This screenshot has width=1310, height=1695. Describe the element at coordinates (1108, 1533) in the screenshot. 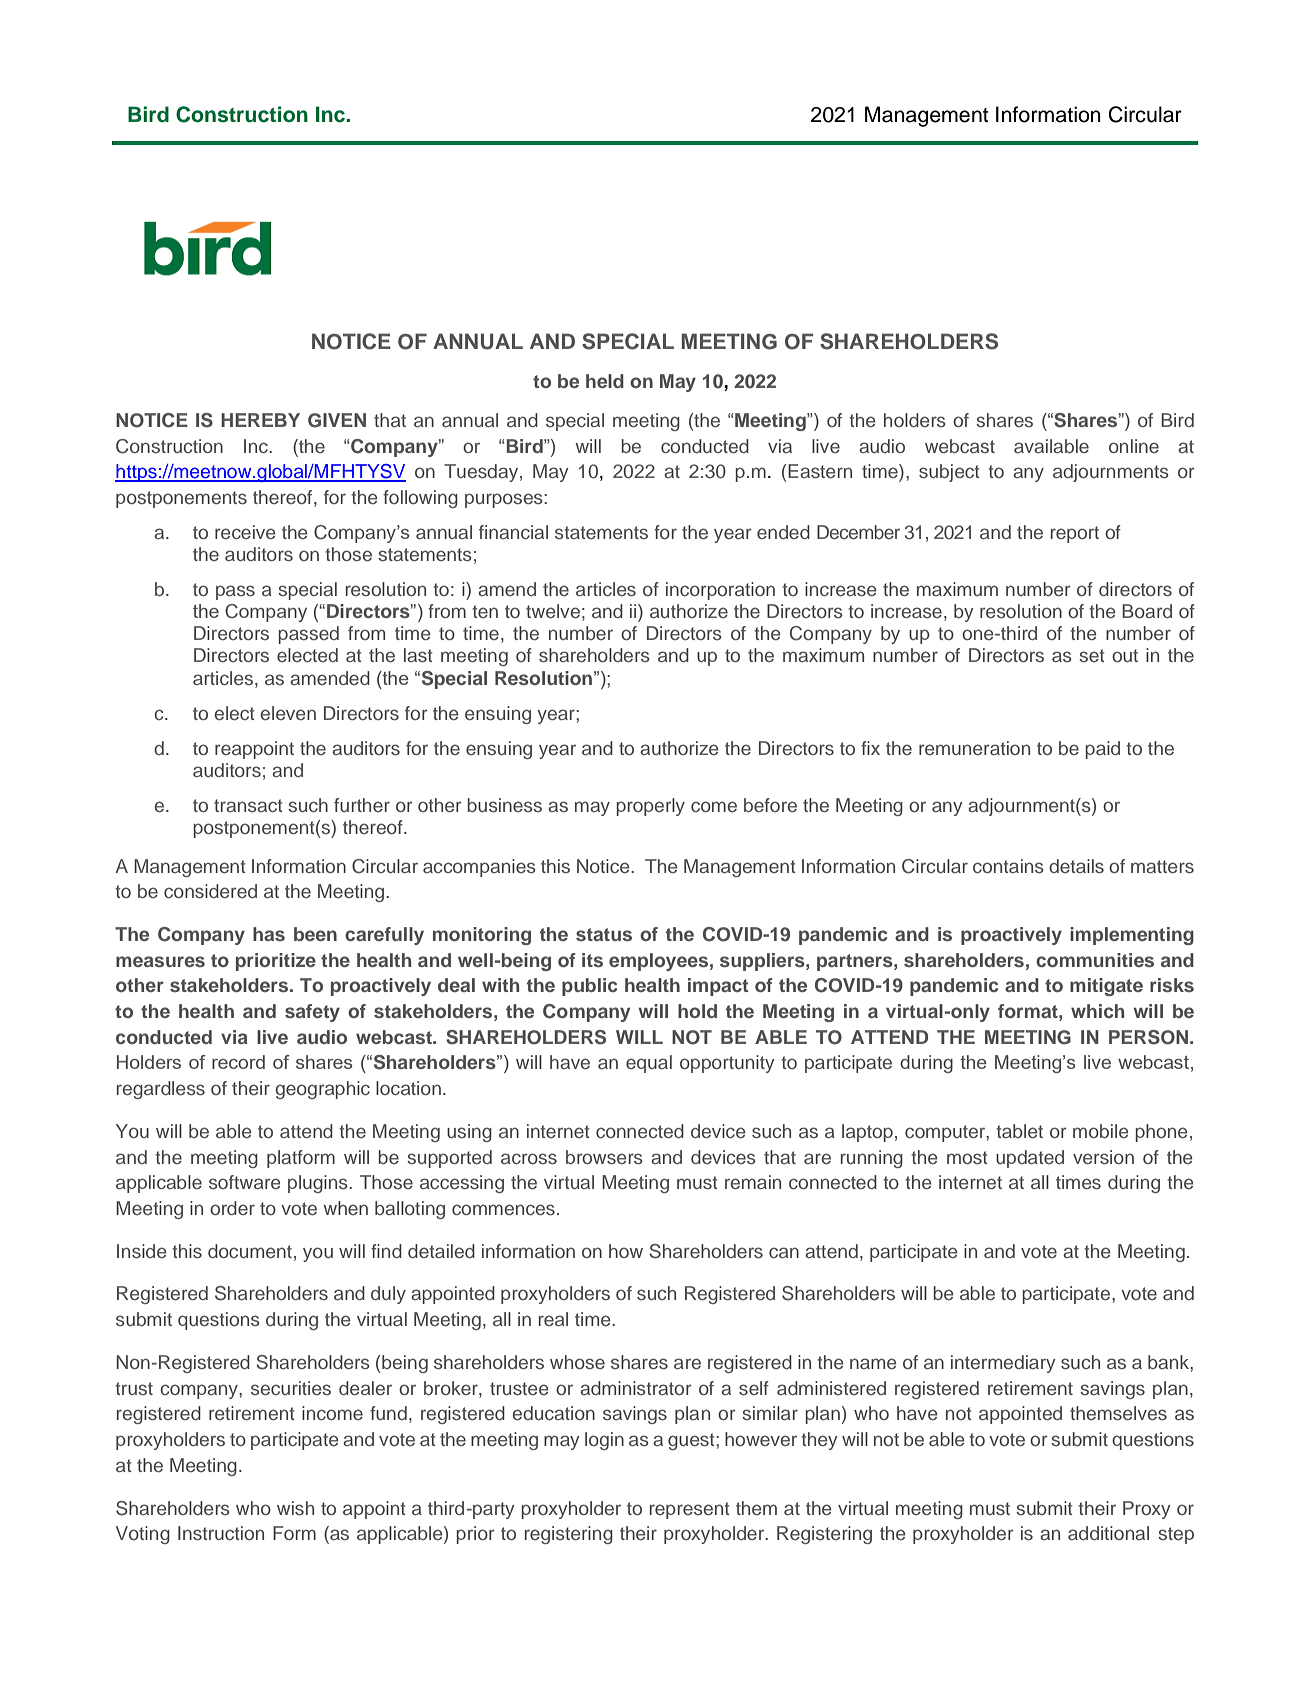

I see `additional` at that location.
